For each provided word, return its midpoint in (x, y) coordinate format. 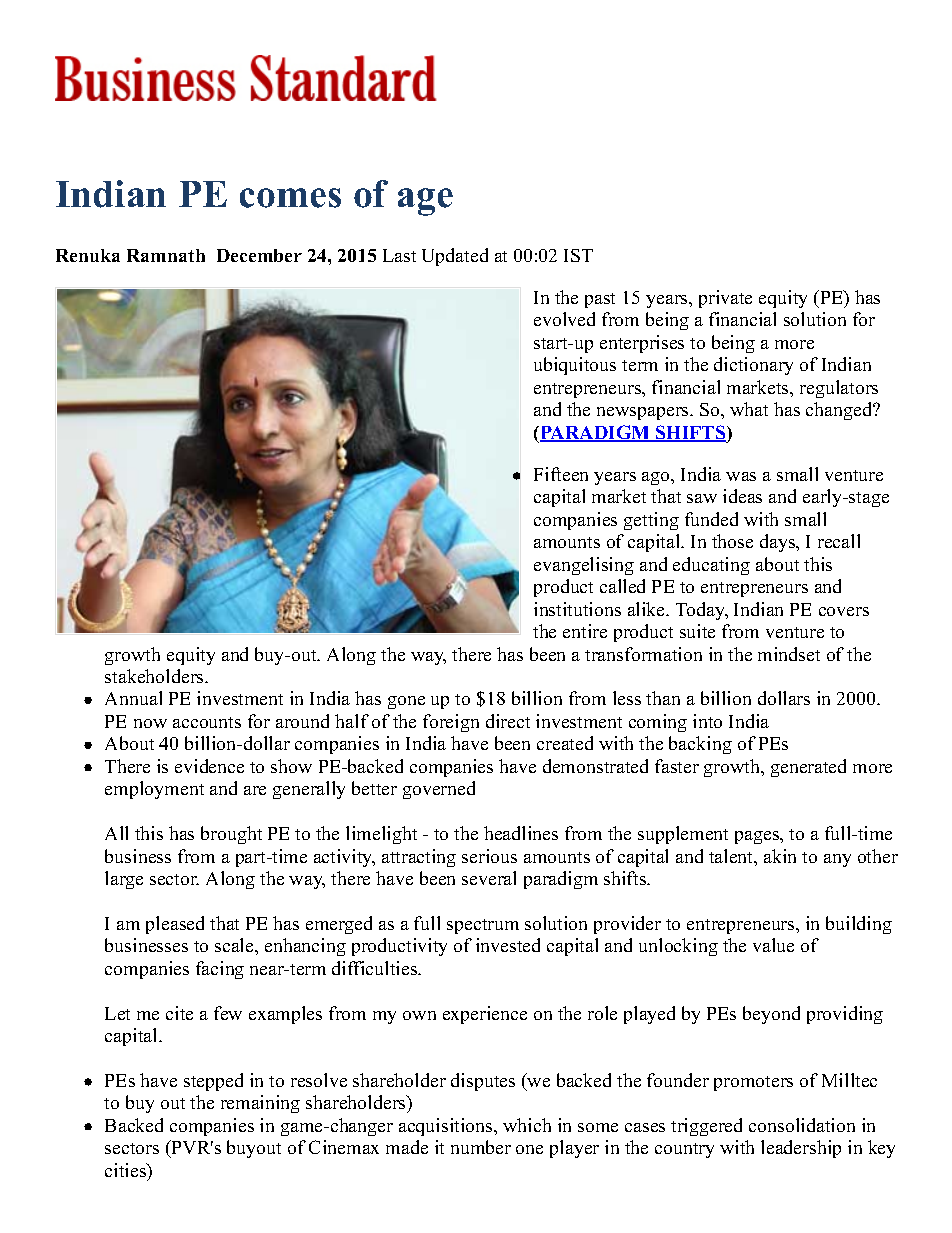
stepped (213, 1082)
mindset (789, 654)
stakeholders (155, 676)
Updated (455, 257)
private (725, 299)
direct (508, 721)
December (259, 255)
